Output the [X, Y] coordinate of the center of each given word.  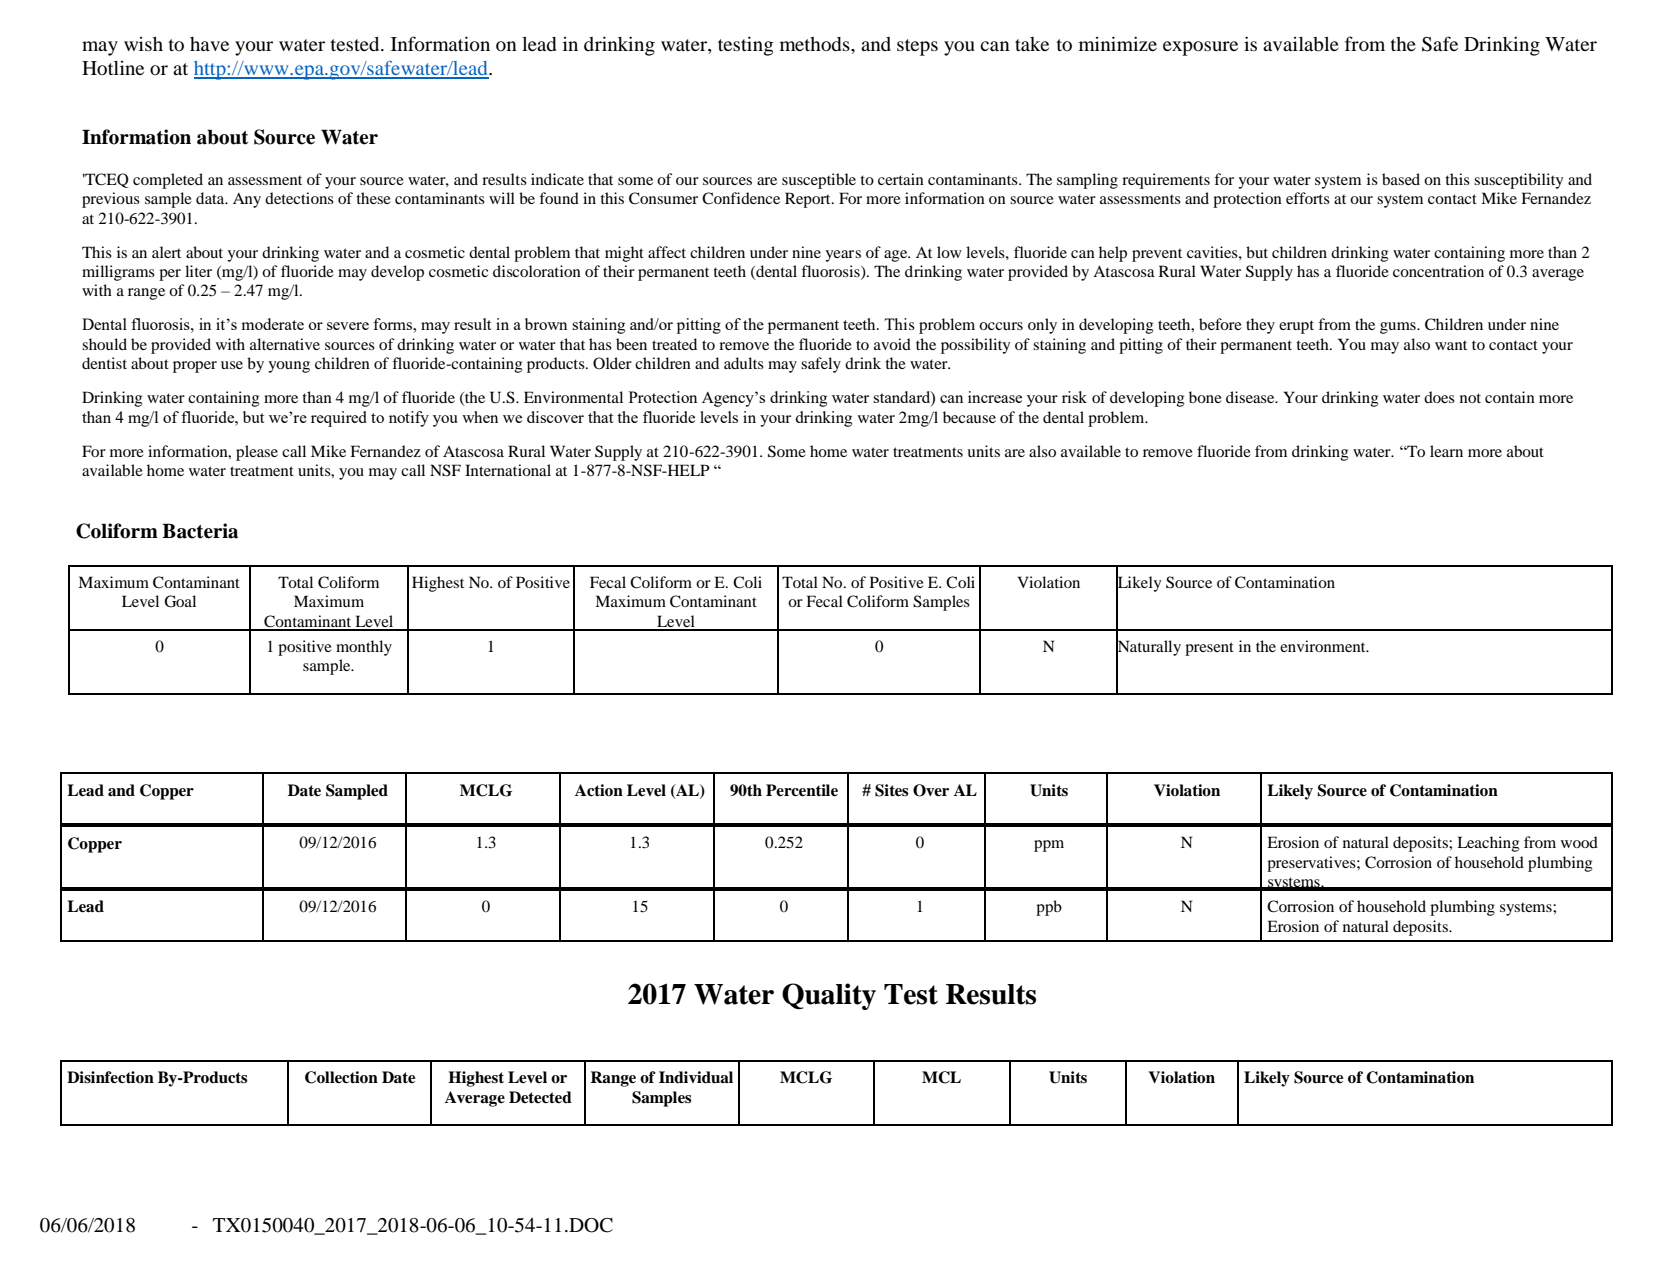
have [209, 44]
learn [1446, 451]
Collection [341, 1077]
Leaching [1488, 844]
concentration [1438, 271]
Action [599, 790]
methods [816, 44]
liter [198, 271]
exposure [1200, 48]
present [1209, 649]
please [257, 453]
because [969, 417]
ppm [1049, 846]
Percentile [802, 790]
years [843, 256]
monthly [364, 648]
